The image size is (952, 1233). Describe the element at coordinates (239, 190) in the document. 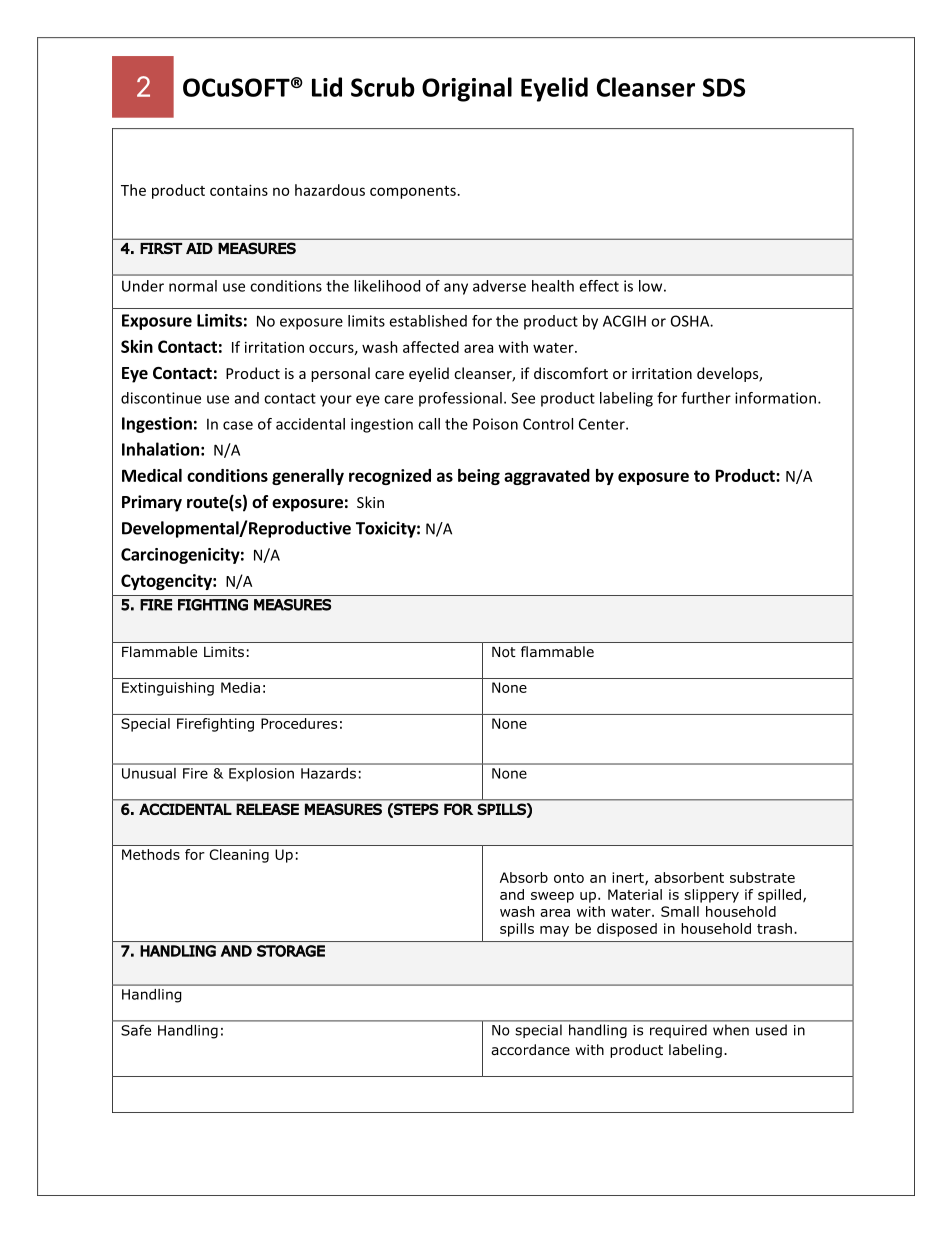

I see `contains` at that location.
